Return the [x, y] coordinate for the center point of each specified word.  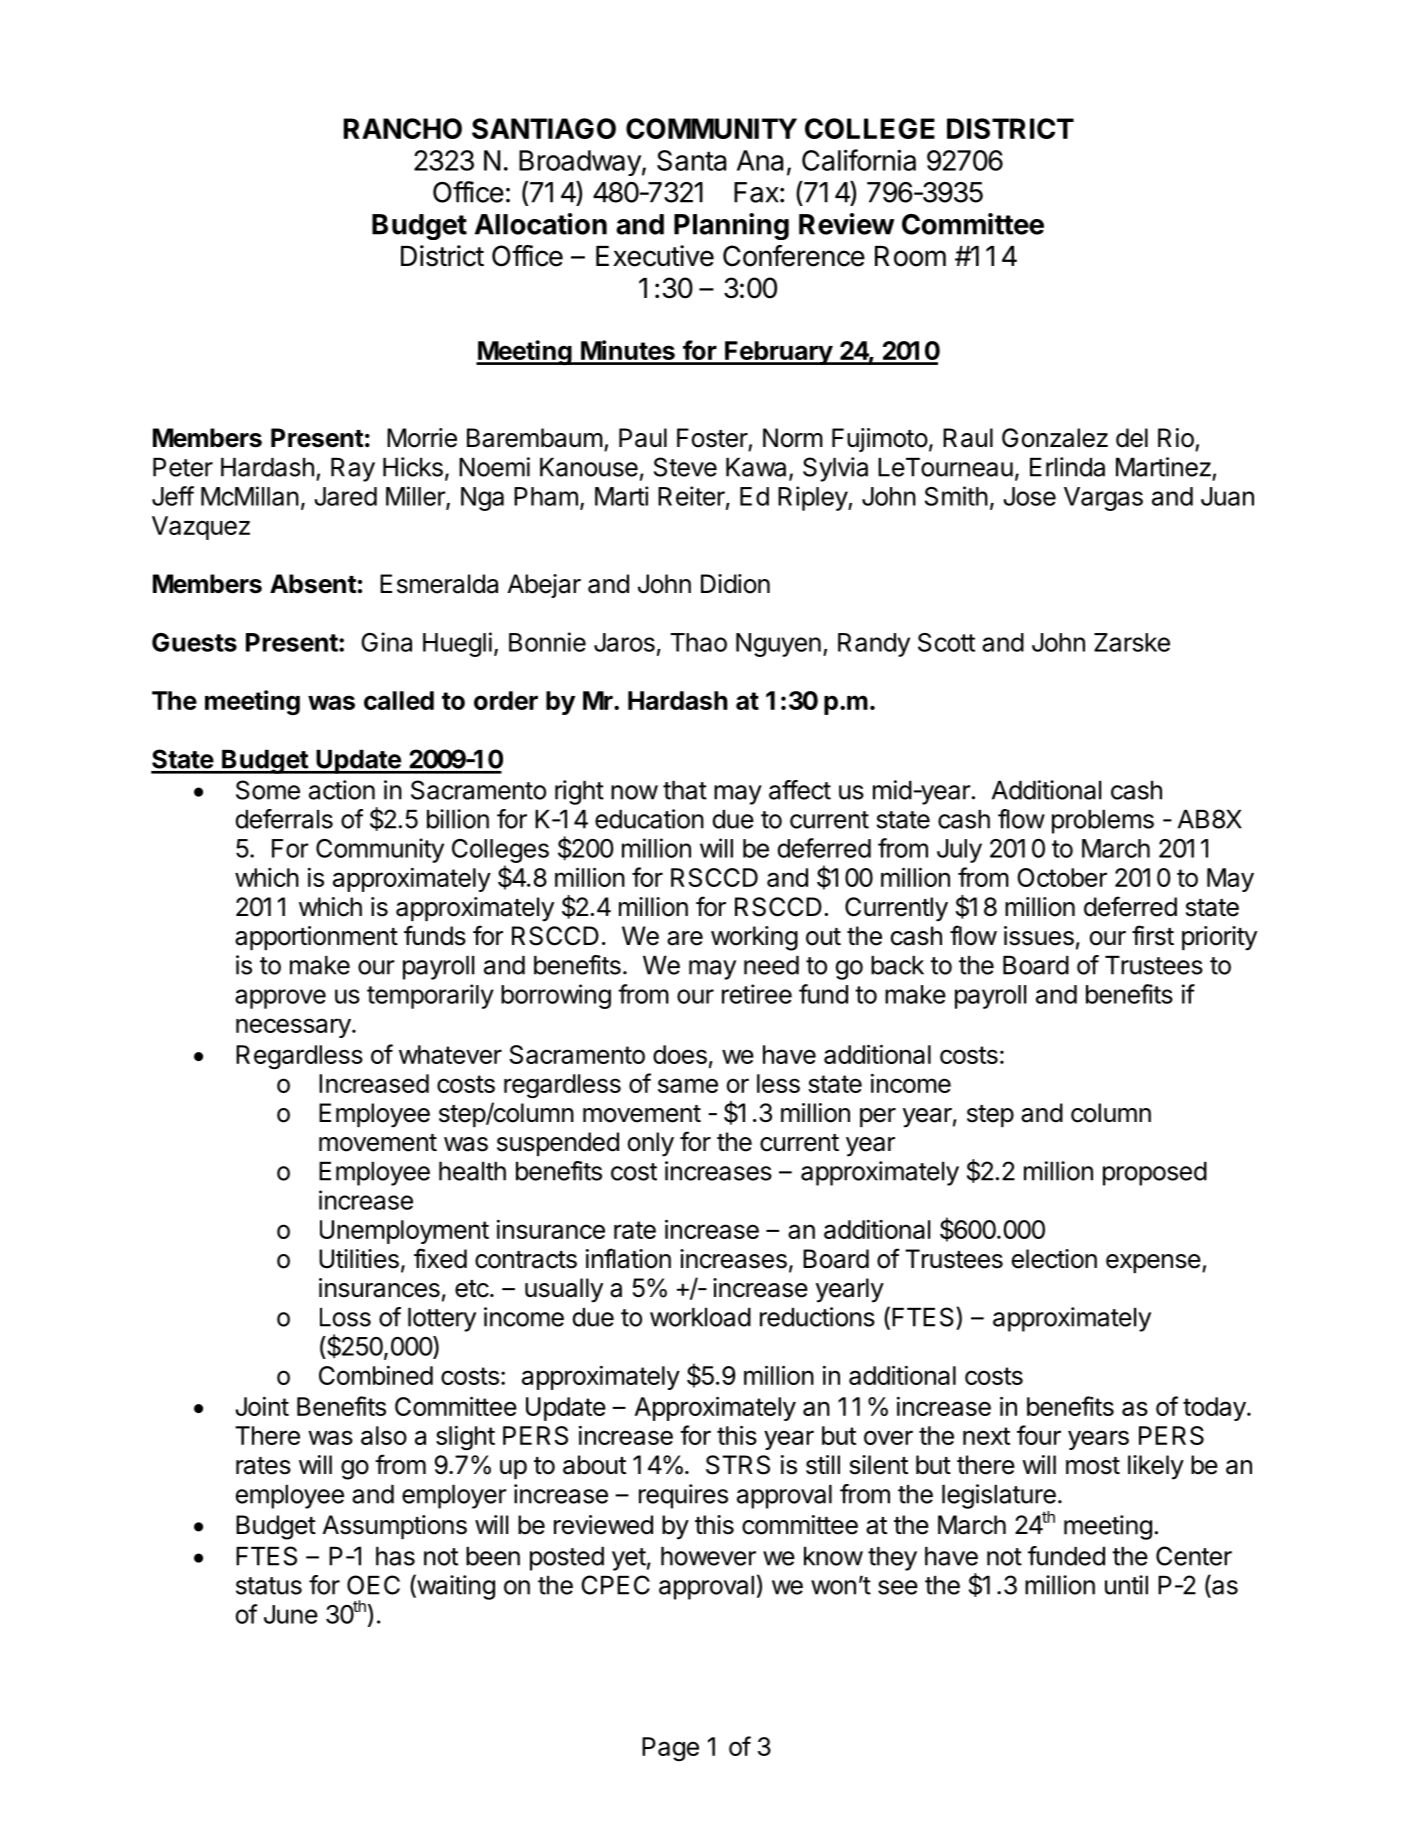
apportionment [316, 938]
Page [670, 1749]
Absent [313, 584]
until [1126, 1585]
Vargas [1103, 499]
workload [700, 1317]
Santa [691, 160]
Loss [345, 1317]
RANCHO [403, 128]
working [754, 938]
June [291, 1614]
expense [1153, 1263]
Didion [735, 584]
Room [910, 256]
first [1153, 935]
